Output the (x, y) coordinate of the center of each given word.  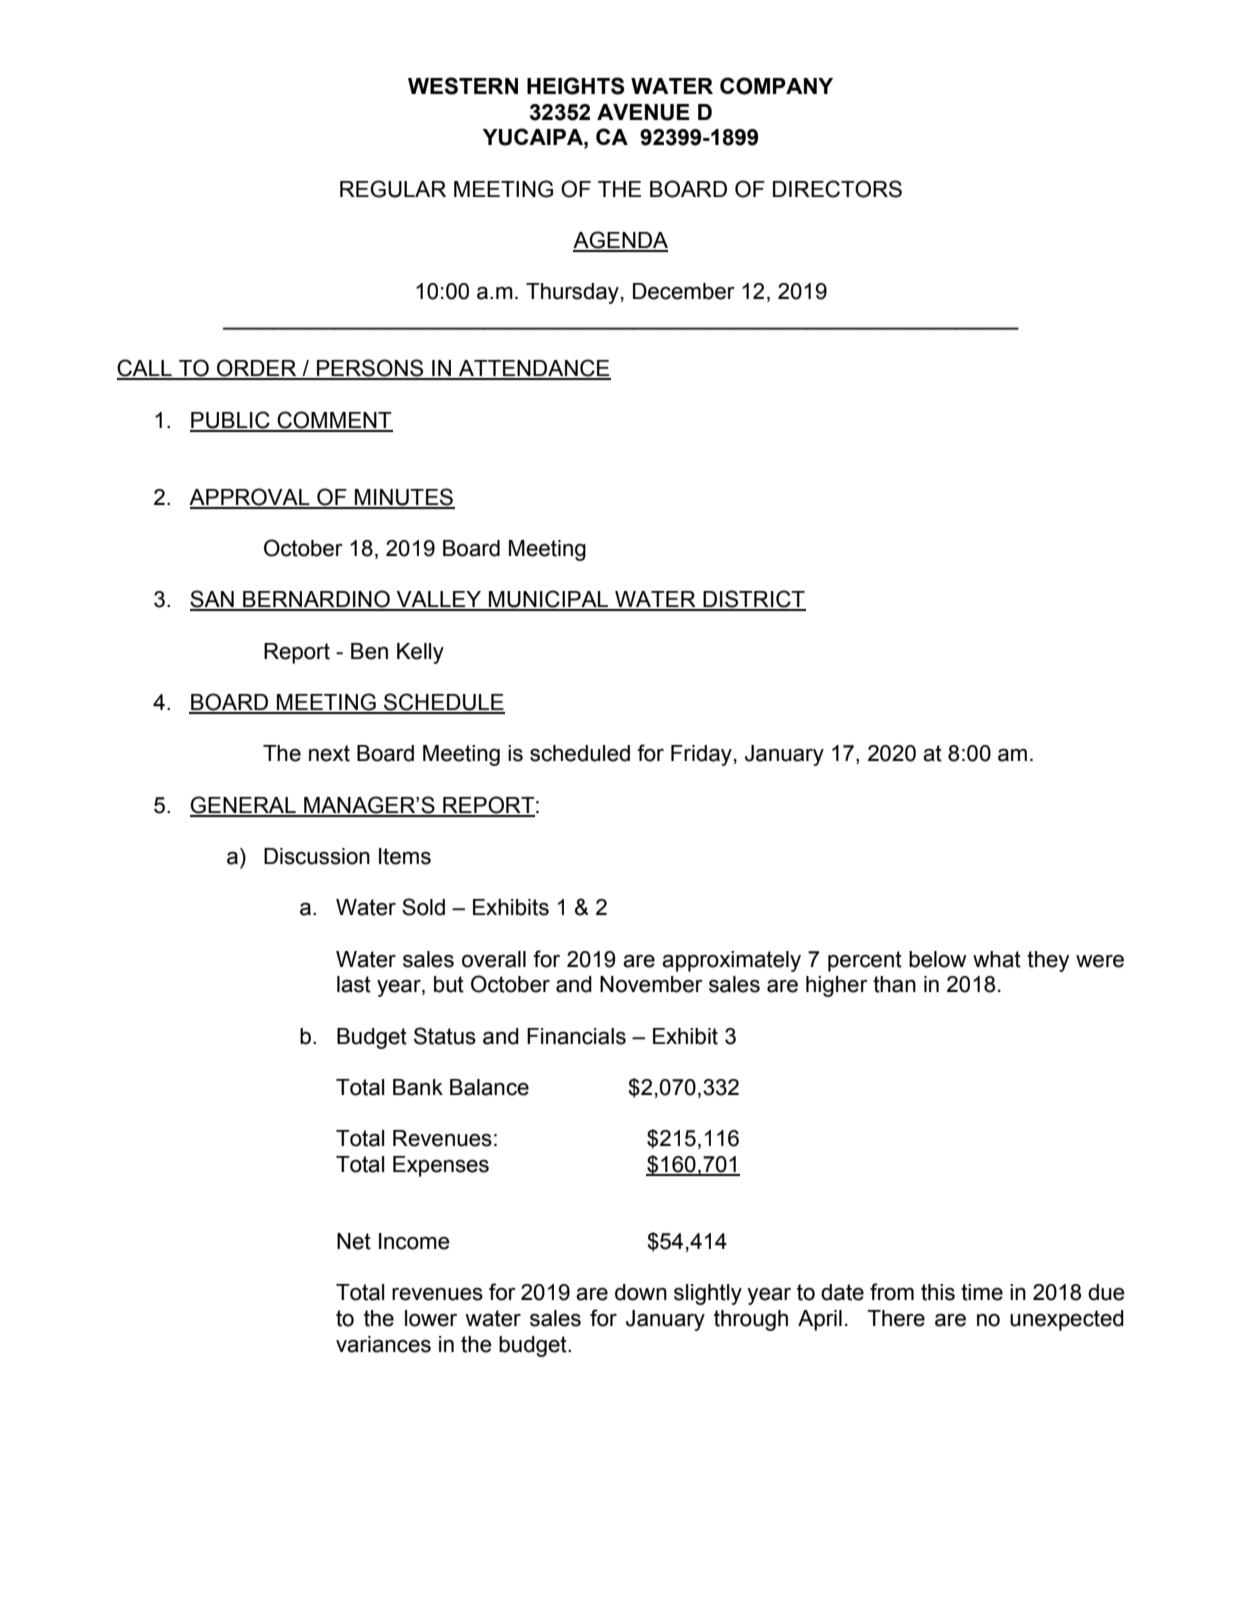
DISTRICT (753, 600)
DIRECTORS (837, 189)
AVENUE (643, 112)
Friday (701, 755)
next (329, 753)
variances (383, 1344)
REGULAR (393, 189)
